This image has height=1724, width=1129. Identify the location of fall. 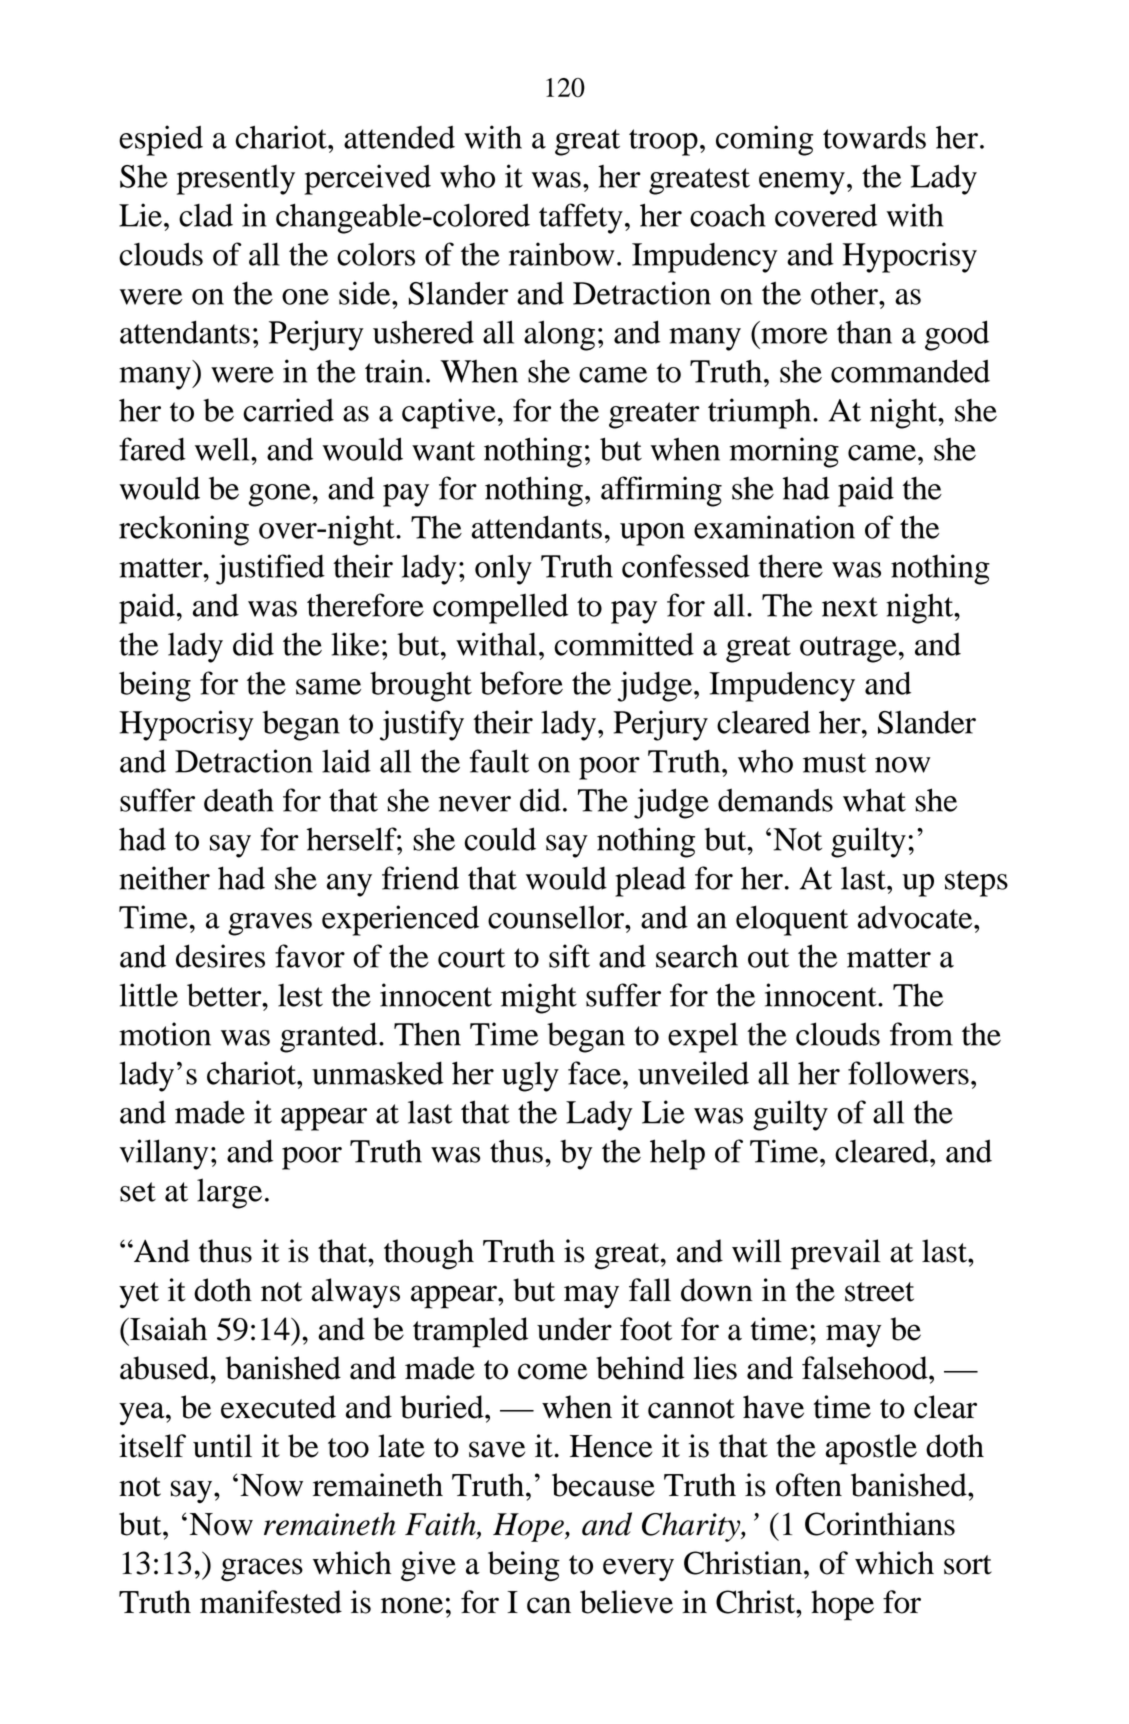
(650, 1290).
